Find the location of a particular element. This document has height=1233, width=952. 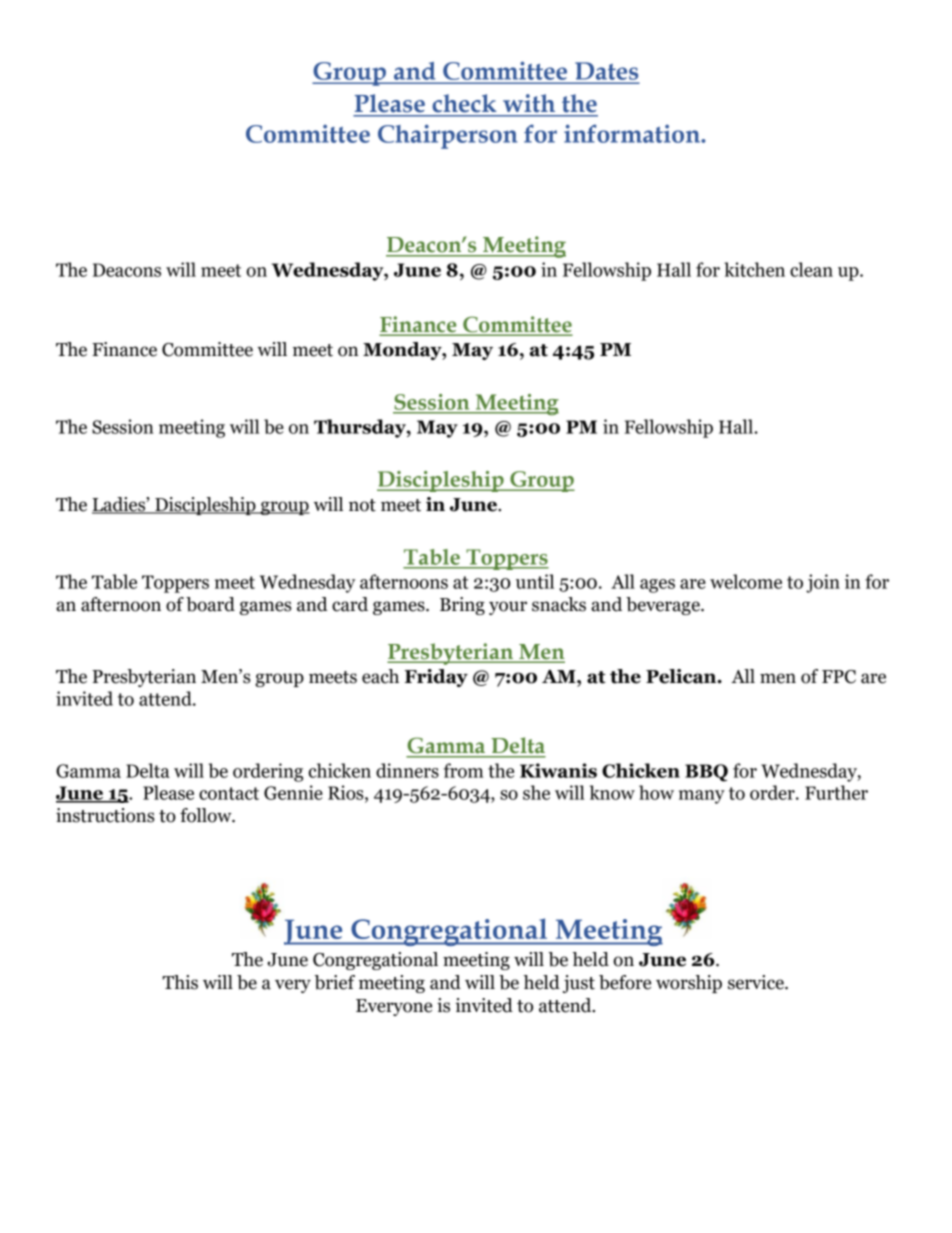

until is located at coordinates (535, 581).
